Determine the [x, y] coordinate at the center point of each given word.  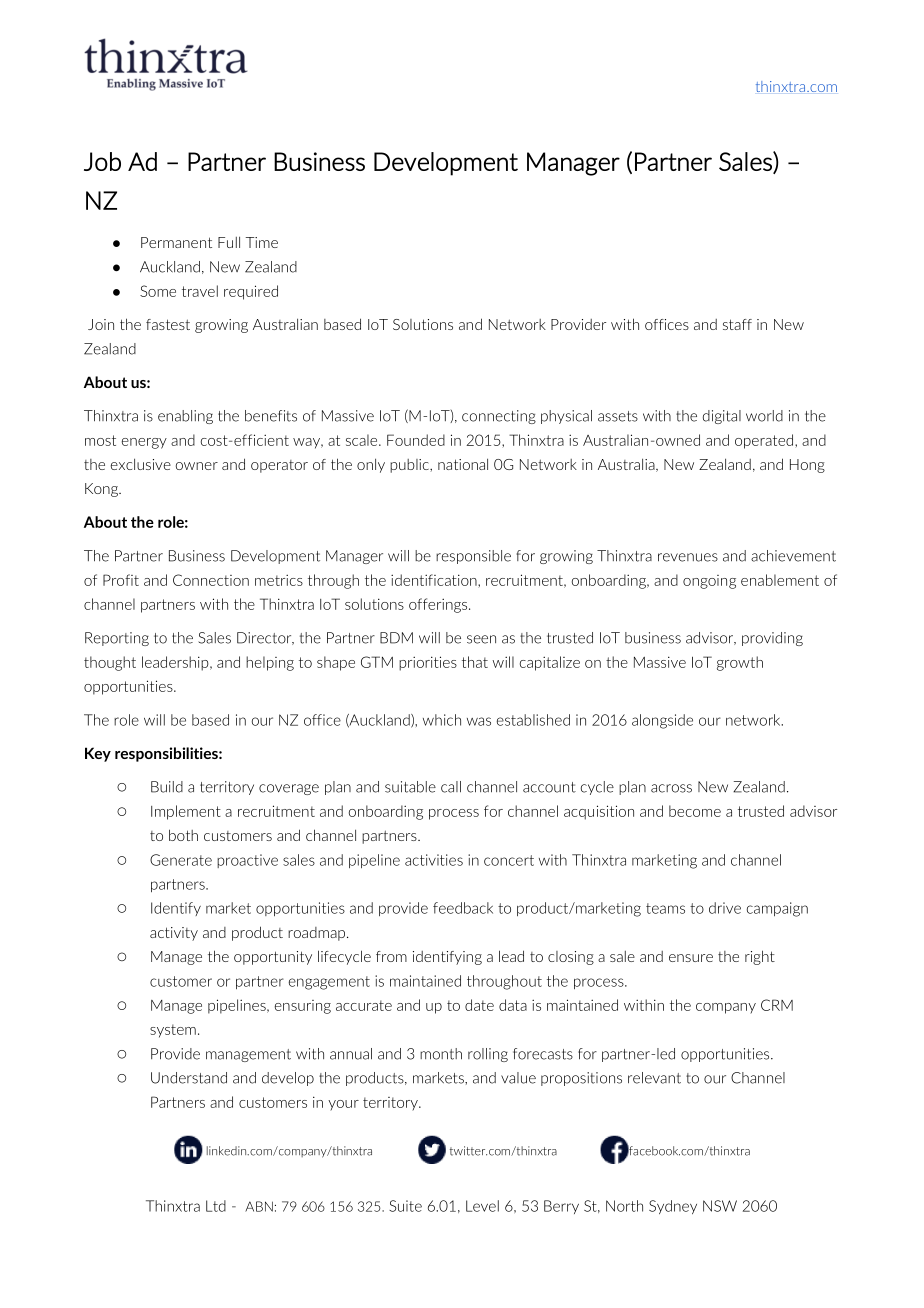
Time [262, 242]
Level [482, 1206]
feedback [463, 908]
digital [722, 417]
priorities [428, 663]
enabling [185, 417]
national [463, 464]
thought [110, 663]
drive [725, 908]
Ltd [216, 1206]
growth [740, 663]
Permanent [176, 242]
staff [737, 324]
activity [174, 934]
